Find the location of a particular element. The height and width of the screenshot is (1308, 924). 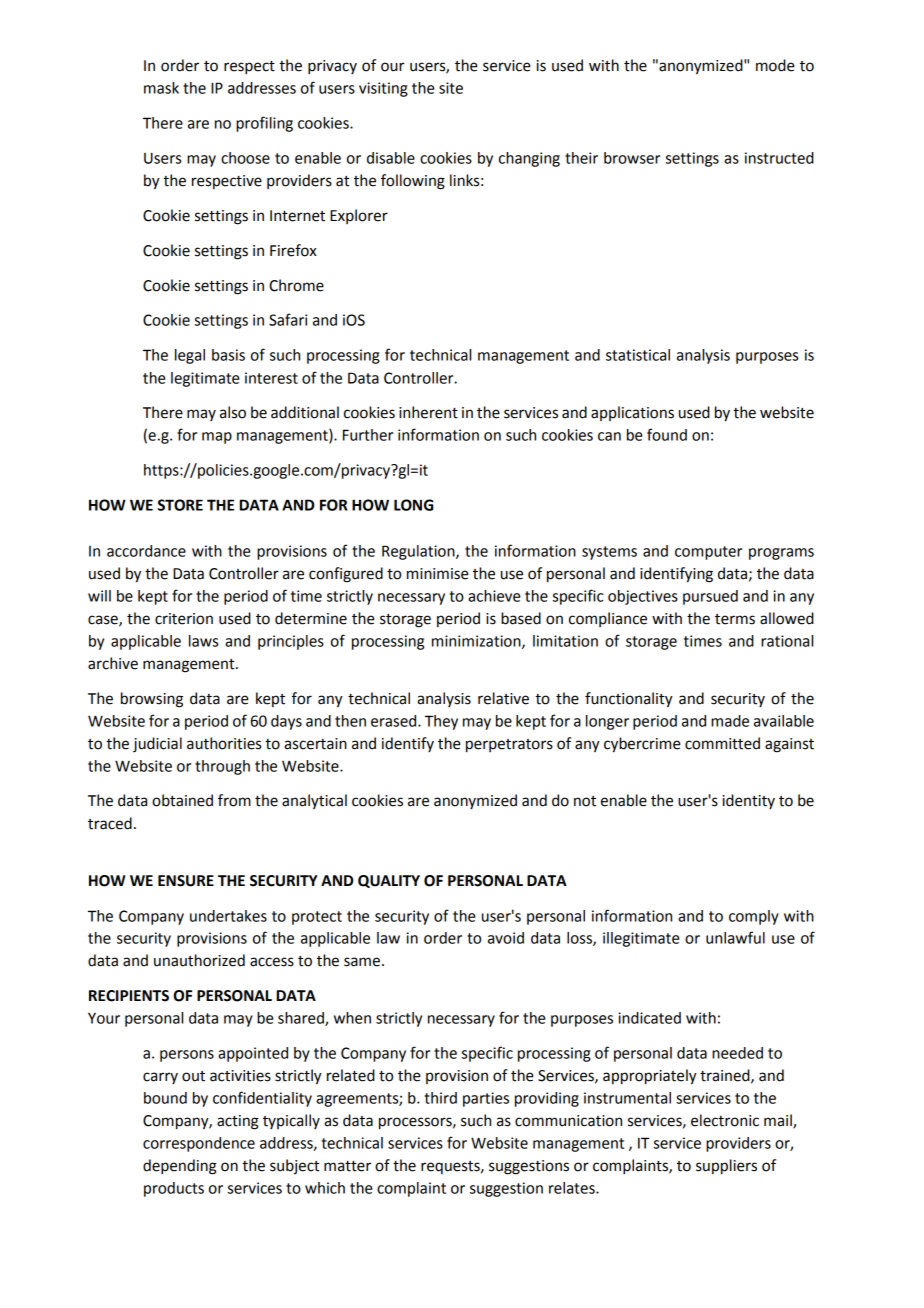

statistical is located at coordinates (638, 355).
